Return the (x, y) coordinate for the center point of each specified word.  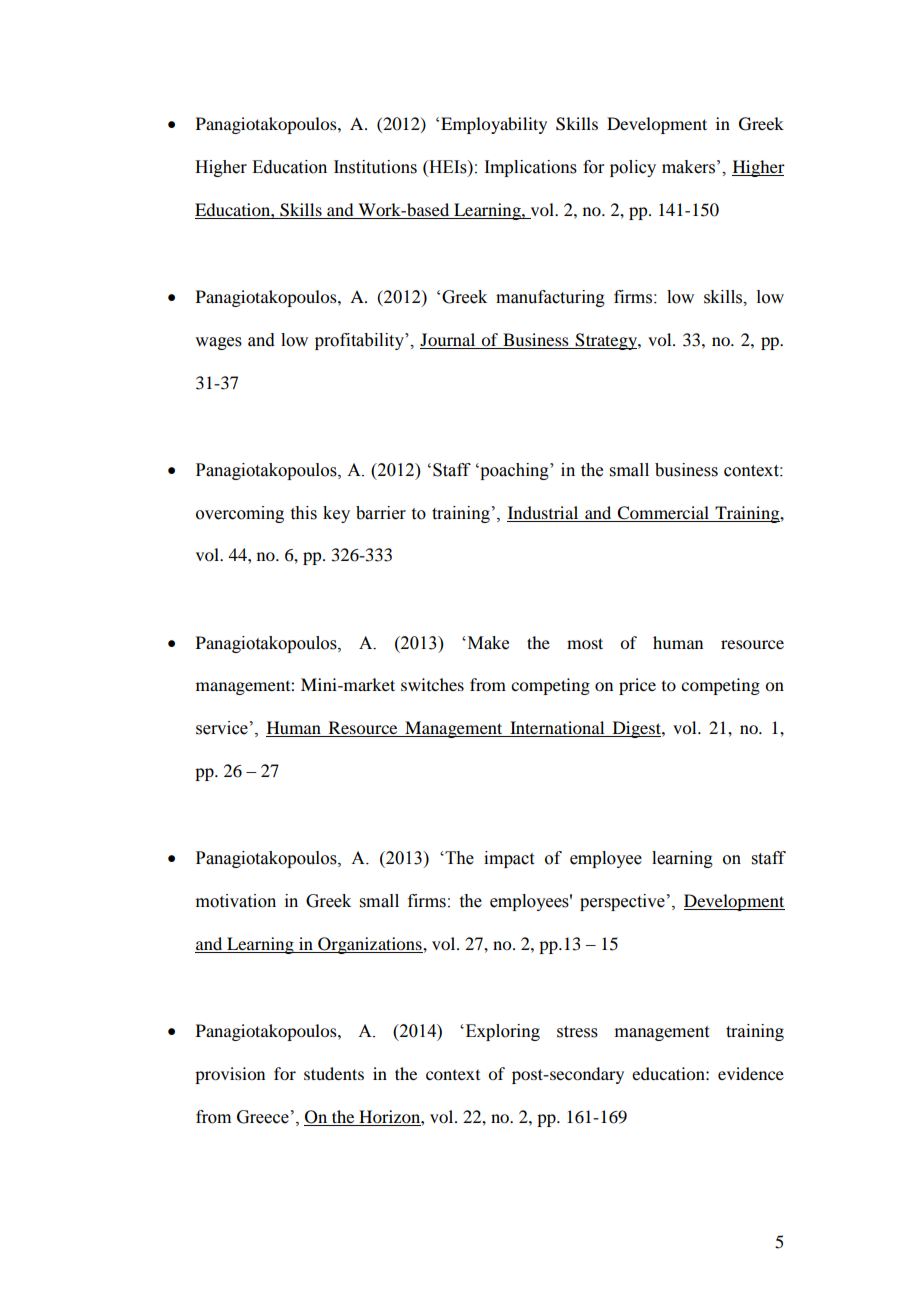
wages (218, 343)
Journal (447, 339)
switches (432, 684)
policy (633, 168)
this (304, 513)
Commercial (663, 513)
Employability (494, 125)
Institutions (375, 167)
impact (509, 859)
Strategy (606, 341)
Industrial (543, 512)
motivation (236, 901)
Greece (263, 1117)
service (222, 728)
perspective (622, 902)
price (637, 686)
